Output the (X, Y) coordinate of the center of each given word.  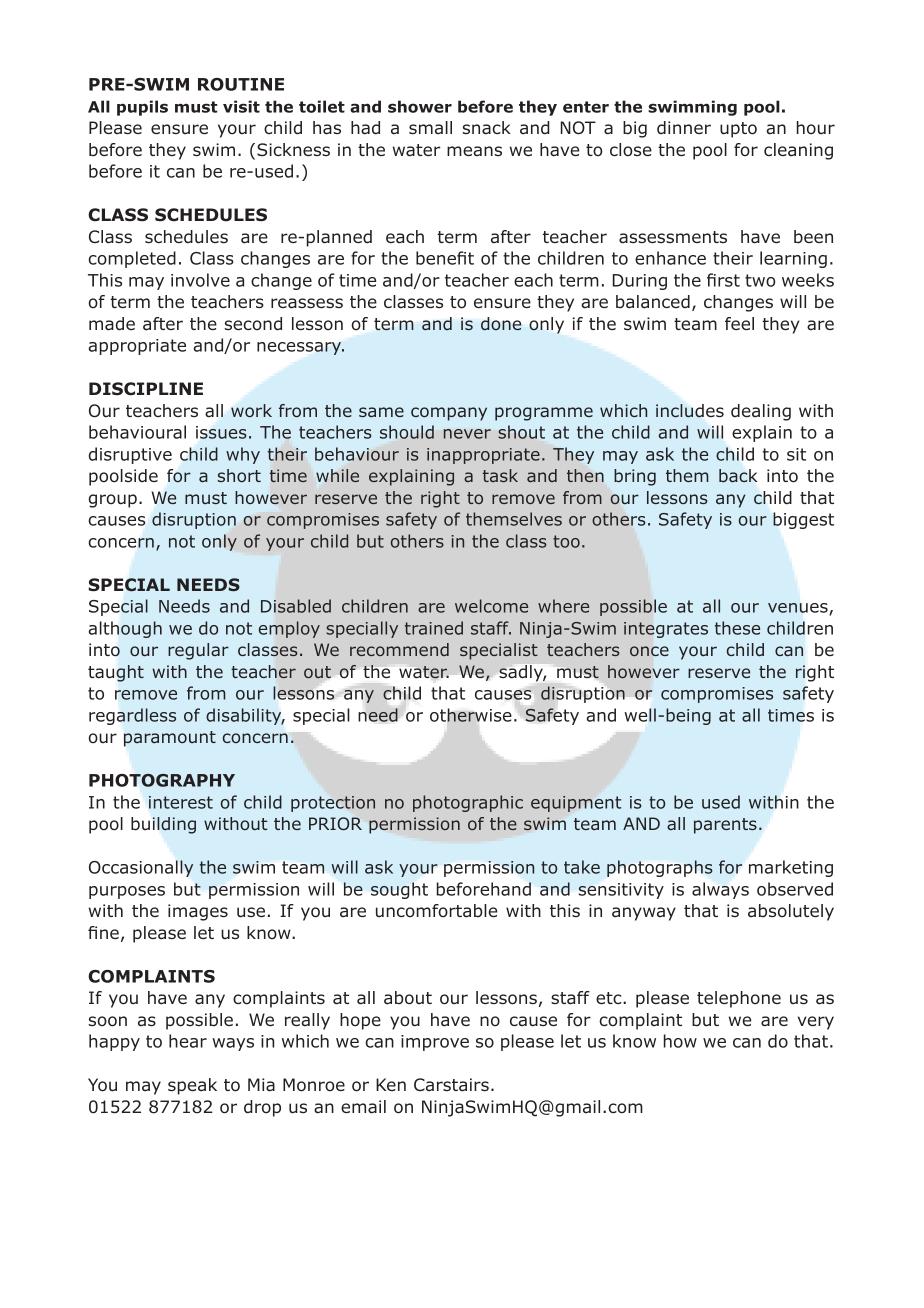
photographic (468, 803)
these (737, 628)
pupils (142, 108)
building (163, 825)
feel (739, 323)
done (501, 324)
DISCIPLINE (146, 389)
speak (192, 1086)
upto (738, 130)
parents (725, 826)
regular (198, 651)
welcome (491, 606)
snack (487, 128)
